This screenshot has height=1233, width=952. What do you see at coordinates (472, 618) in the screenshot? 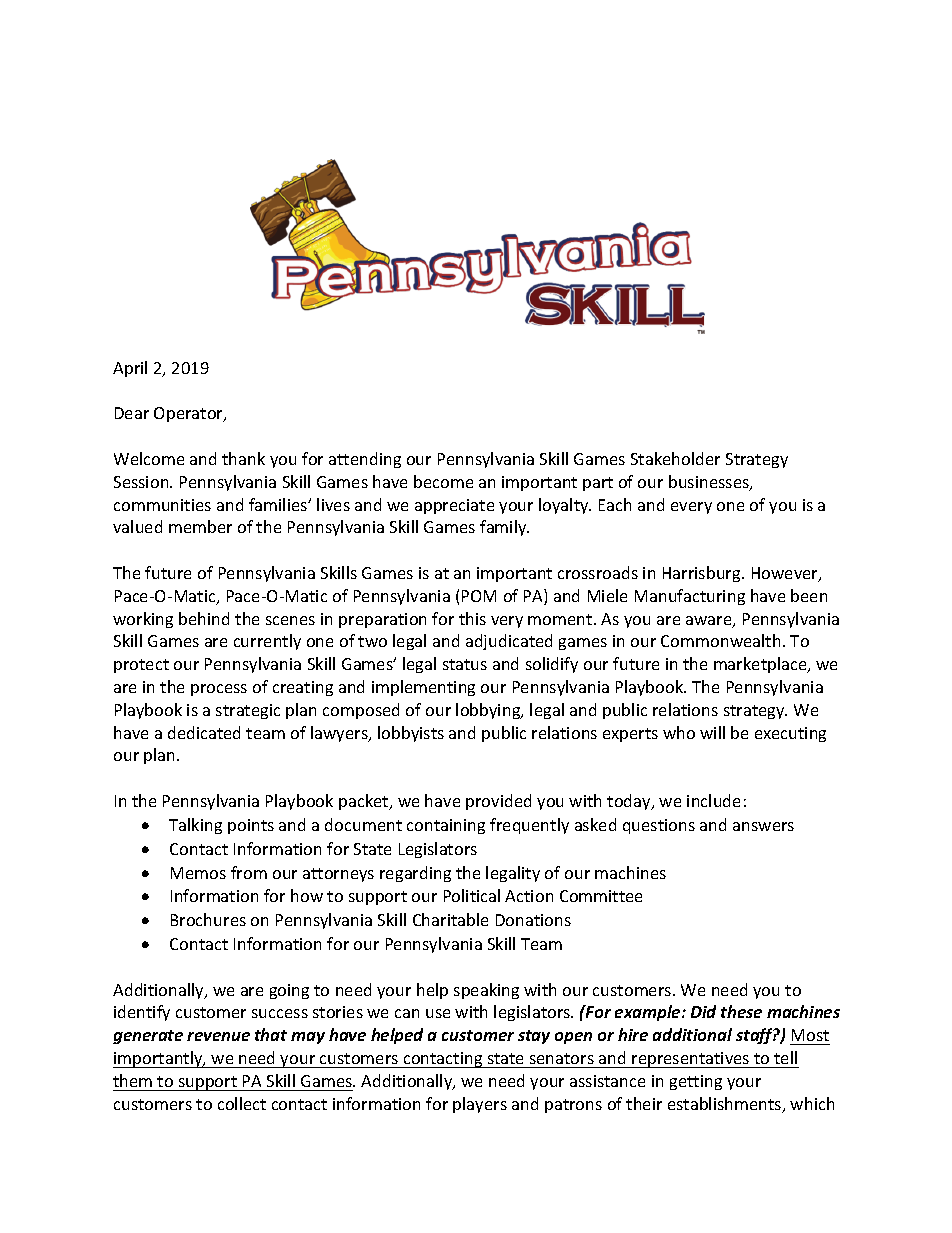
I see `this` at bounding box center [472, 618].
